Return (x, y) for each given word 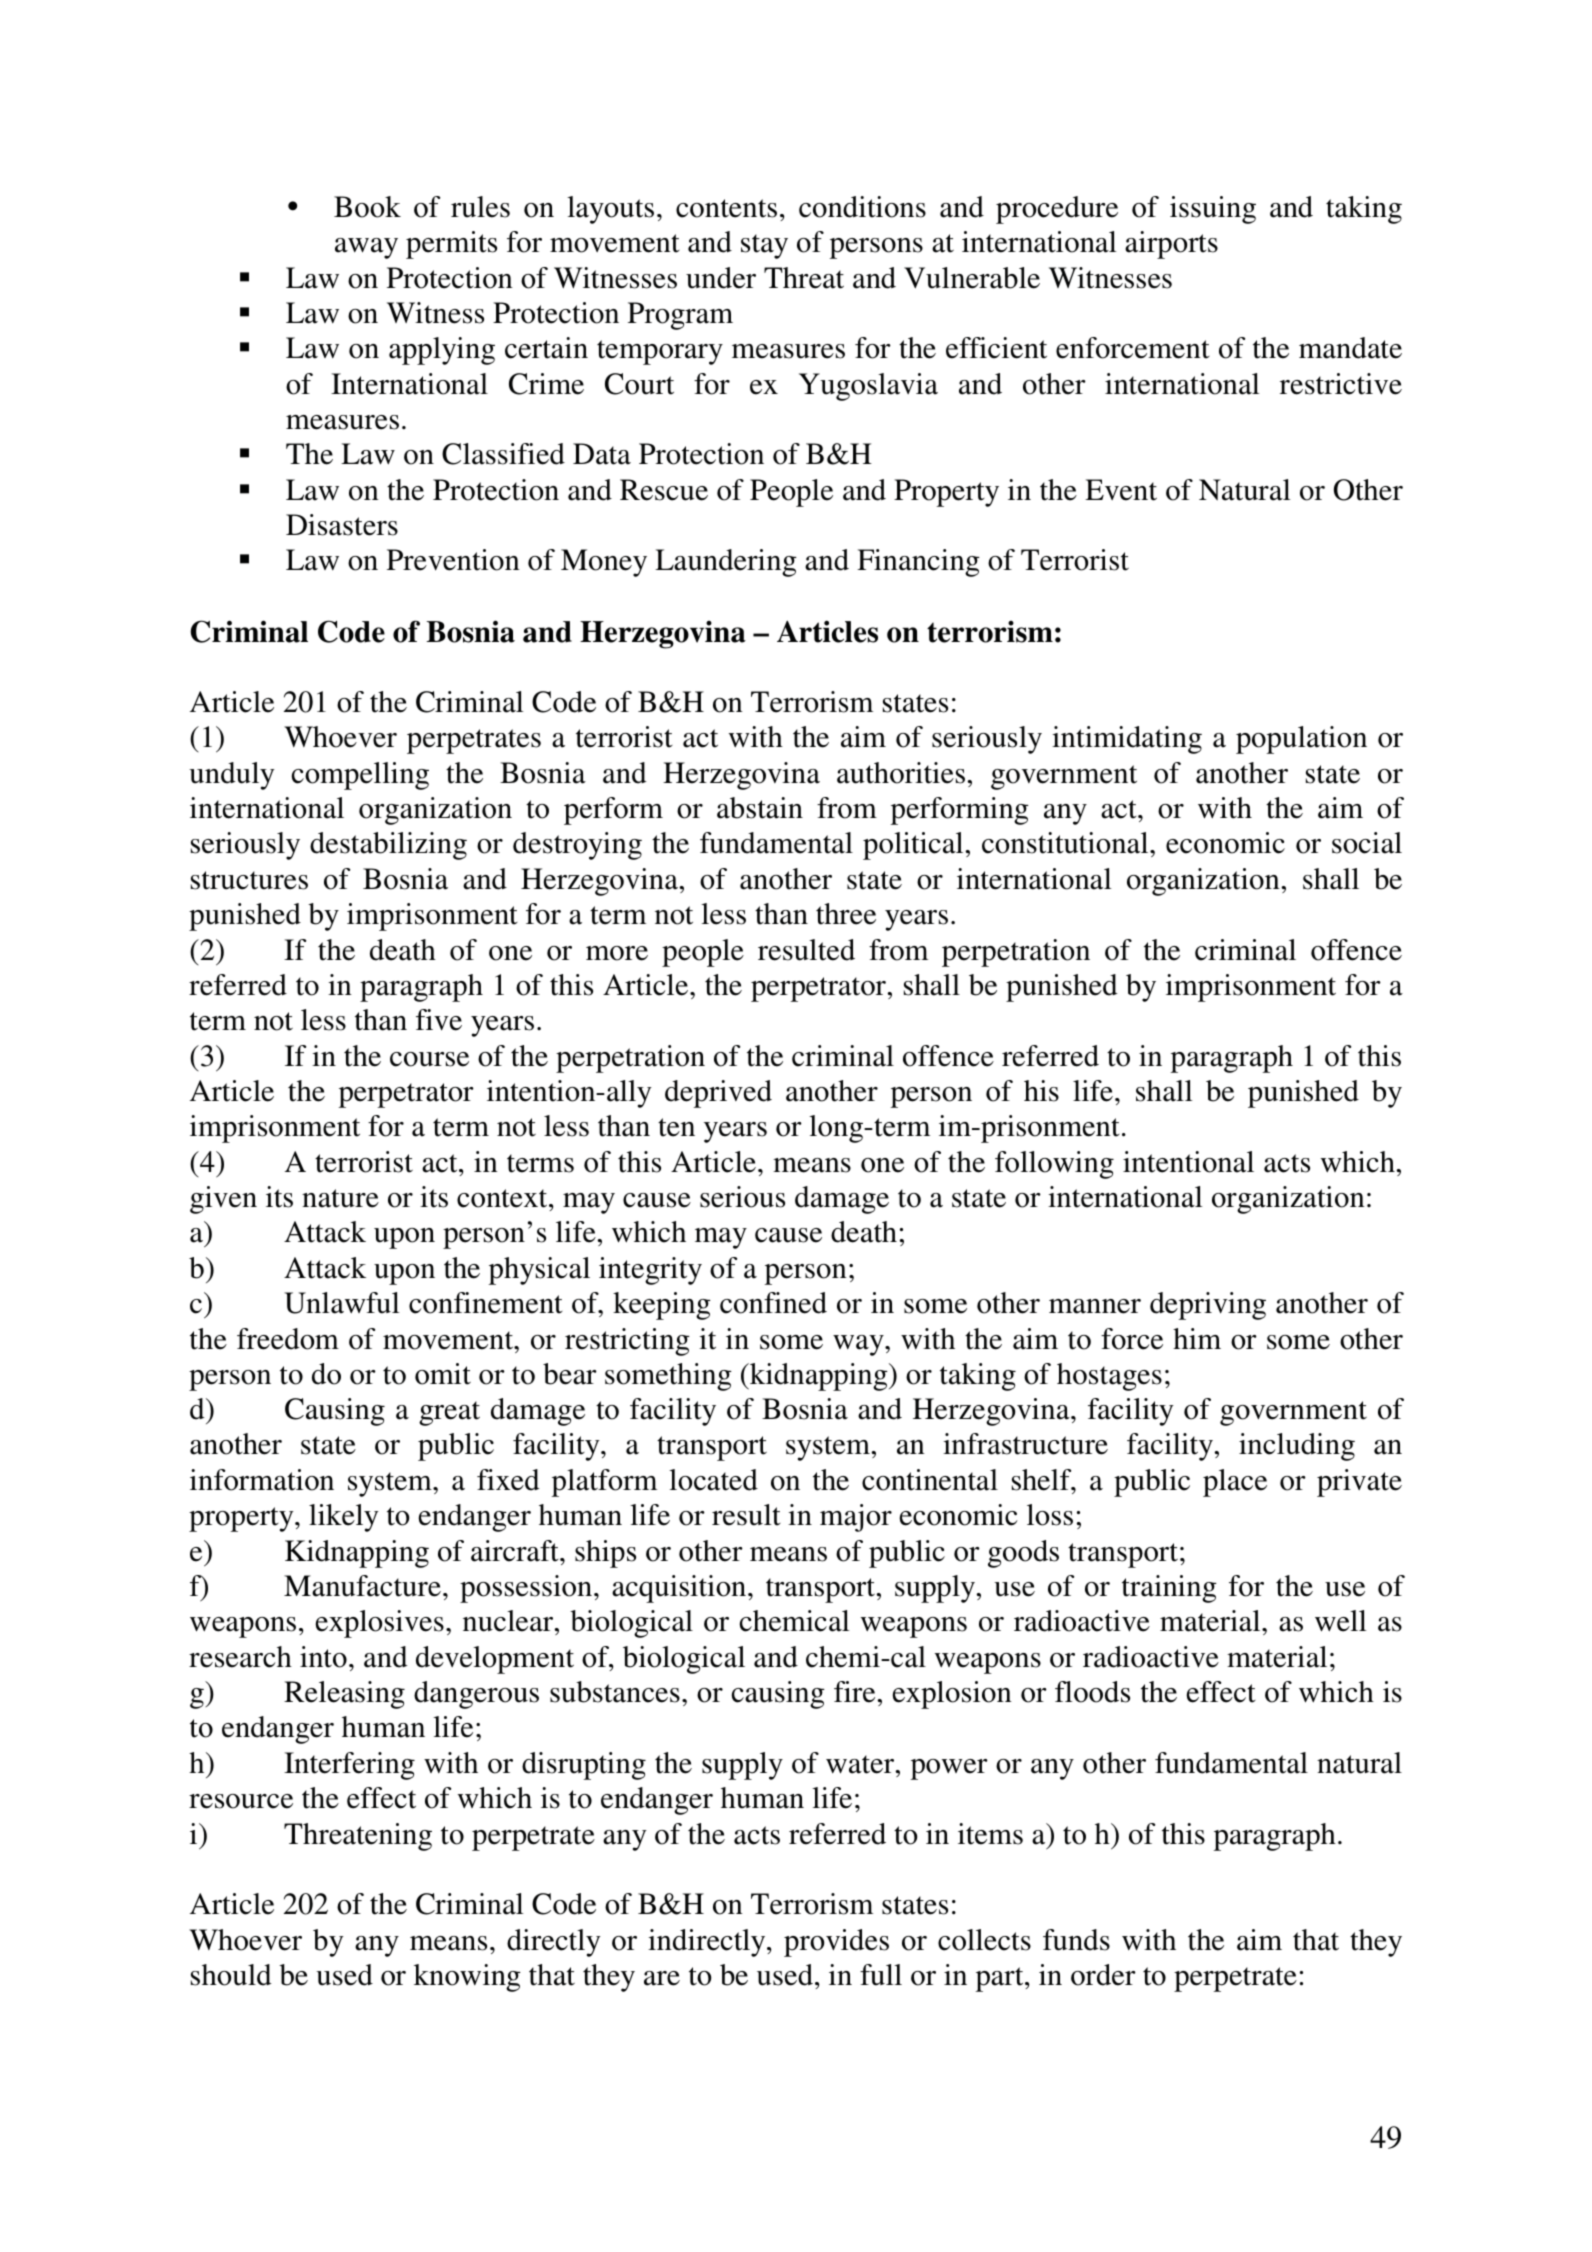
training (1169, 1589)
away (366, 248)
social (1367, 843)
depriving (1208, 1306)
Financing (918, 563)
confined (773, 1303)
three (846, 914)
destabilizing (388, 846)
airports (1171, 245)
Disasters (342, 525)
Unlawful (342, 1303)
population (1301, 740)
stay (764, 246)
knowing (467, 1978)
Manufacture (362, 1586)
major (856, 1518)
